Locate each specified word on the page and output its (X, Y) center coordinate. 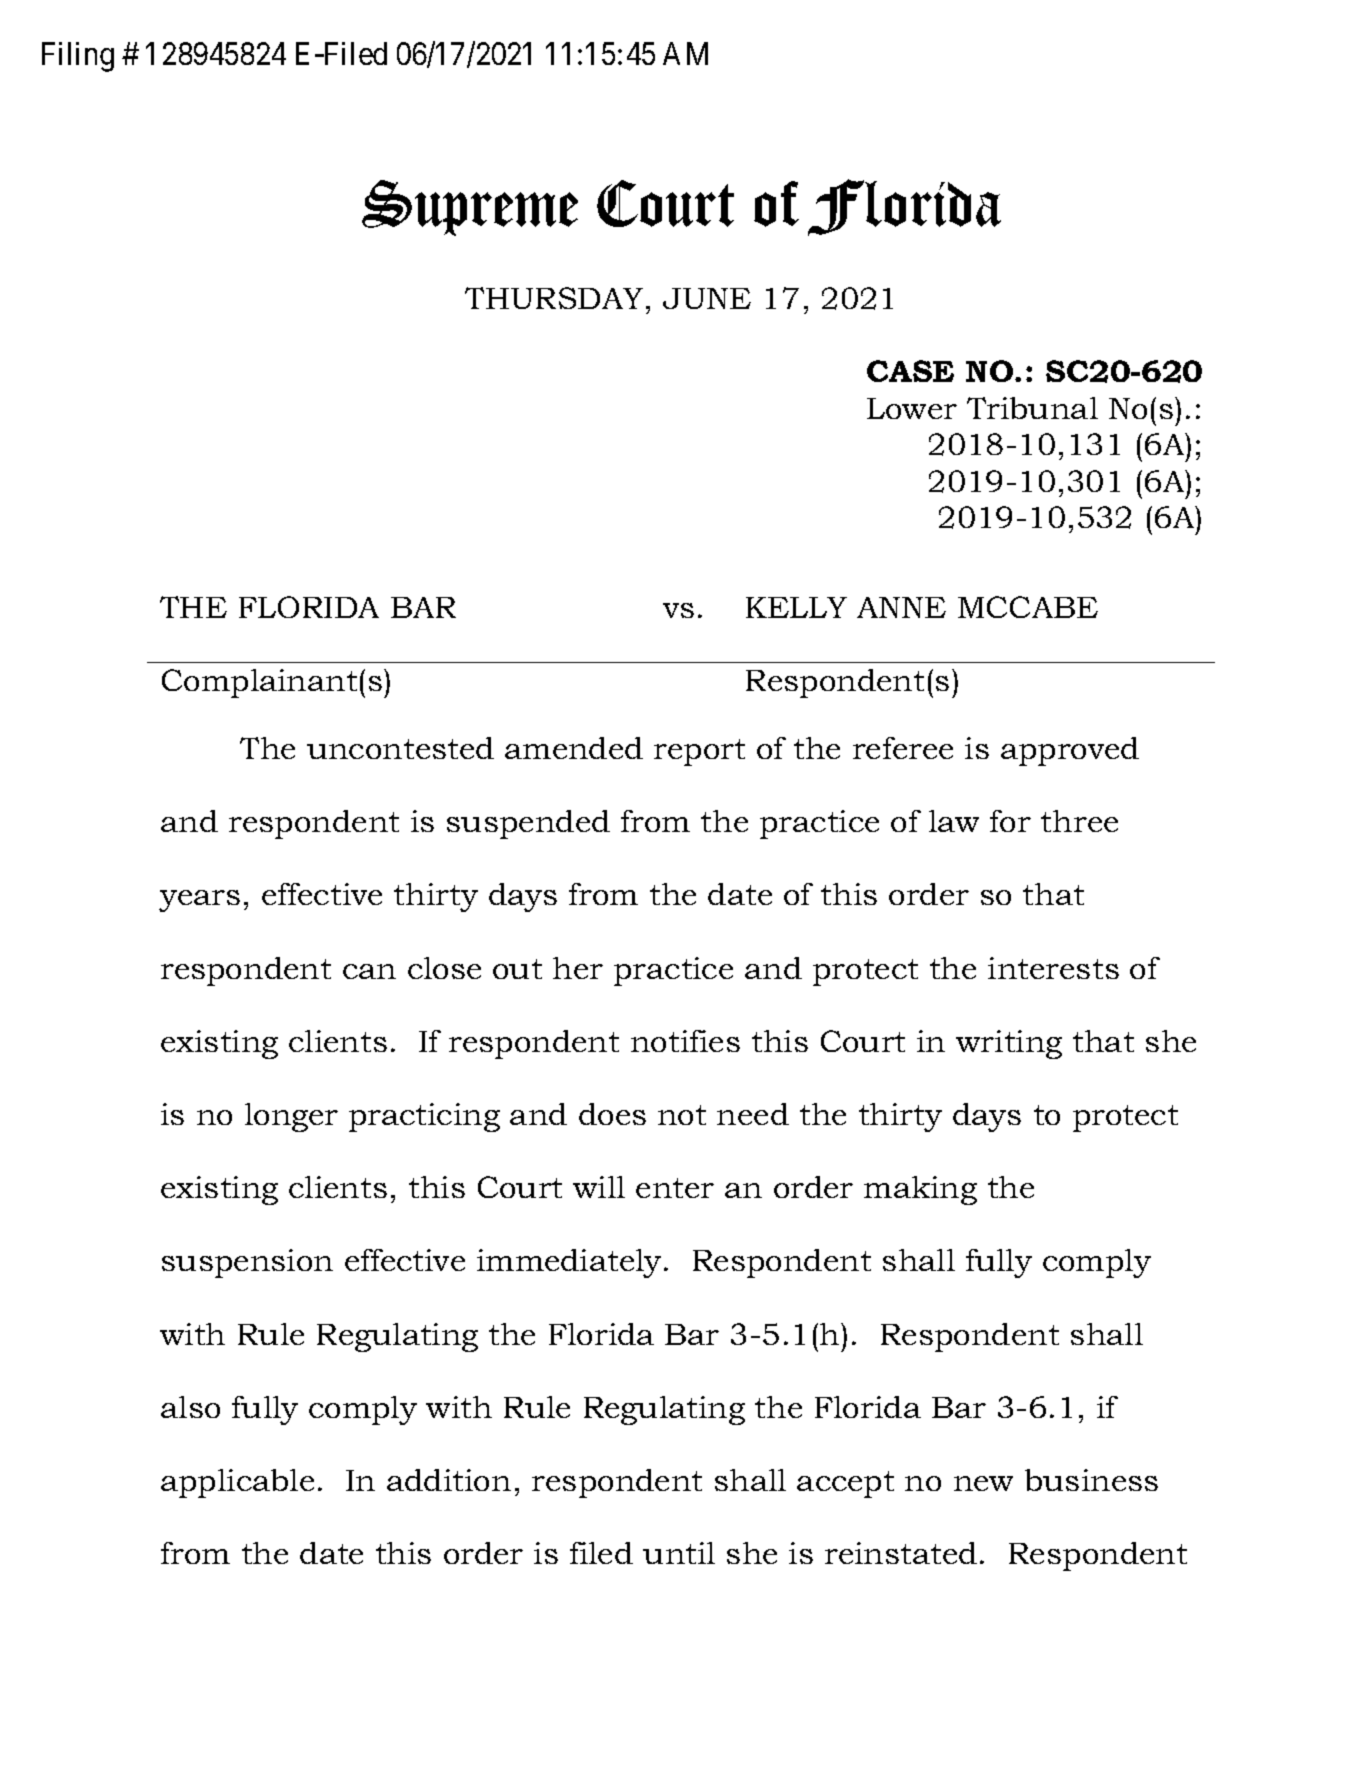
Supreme (470, 208)
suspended (528, 824)
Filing (78, 57)
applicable (237, 1483)
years (199, 901)
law (954, 821)
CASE (910, 371)
